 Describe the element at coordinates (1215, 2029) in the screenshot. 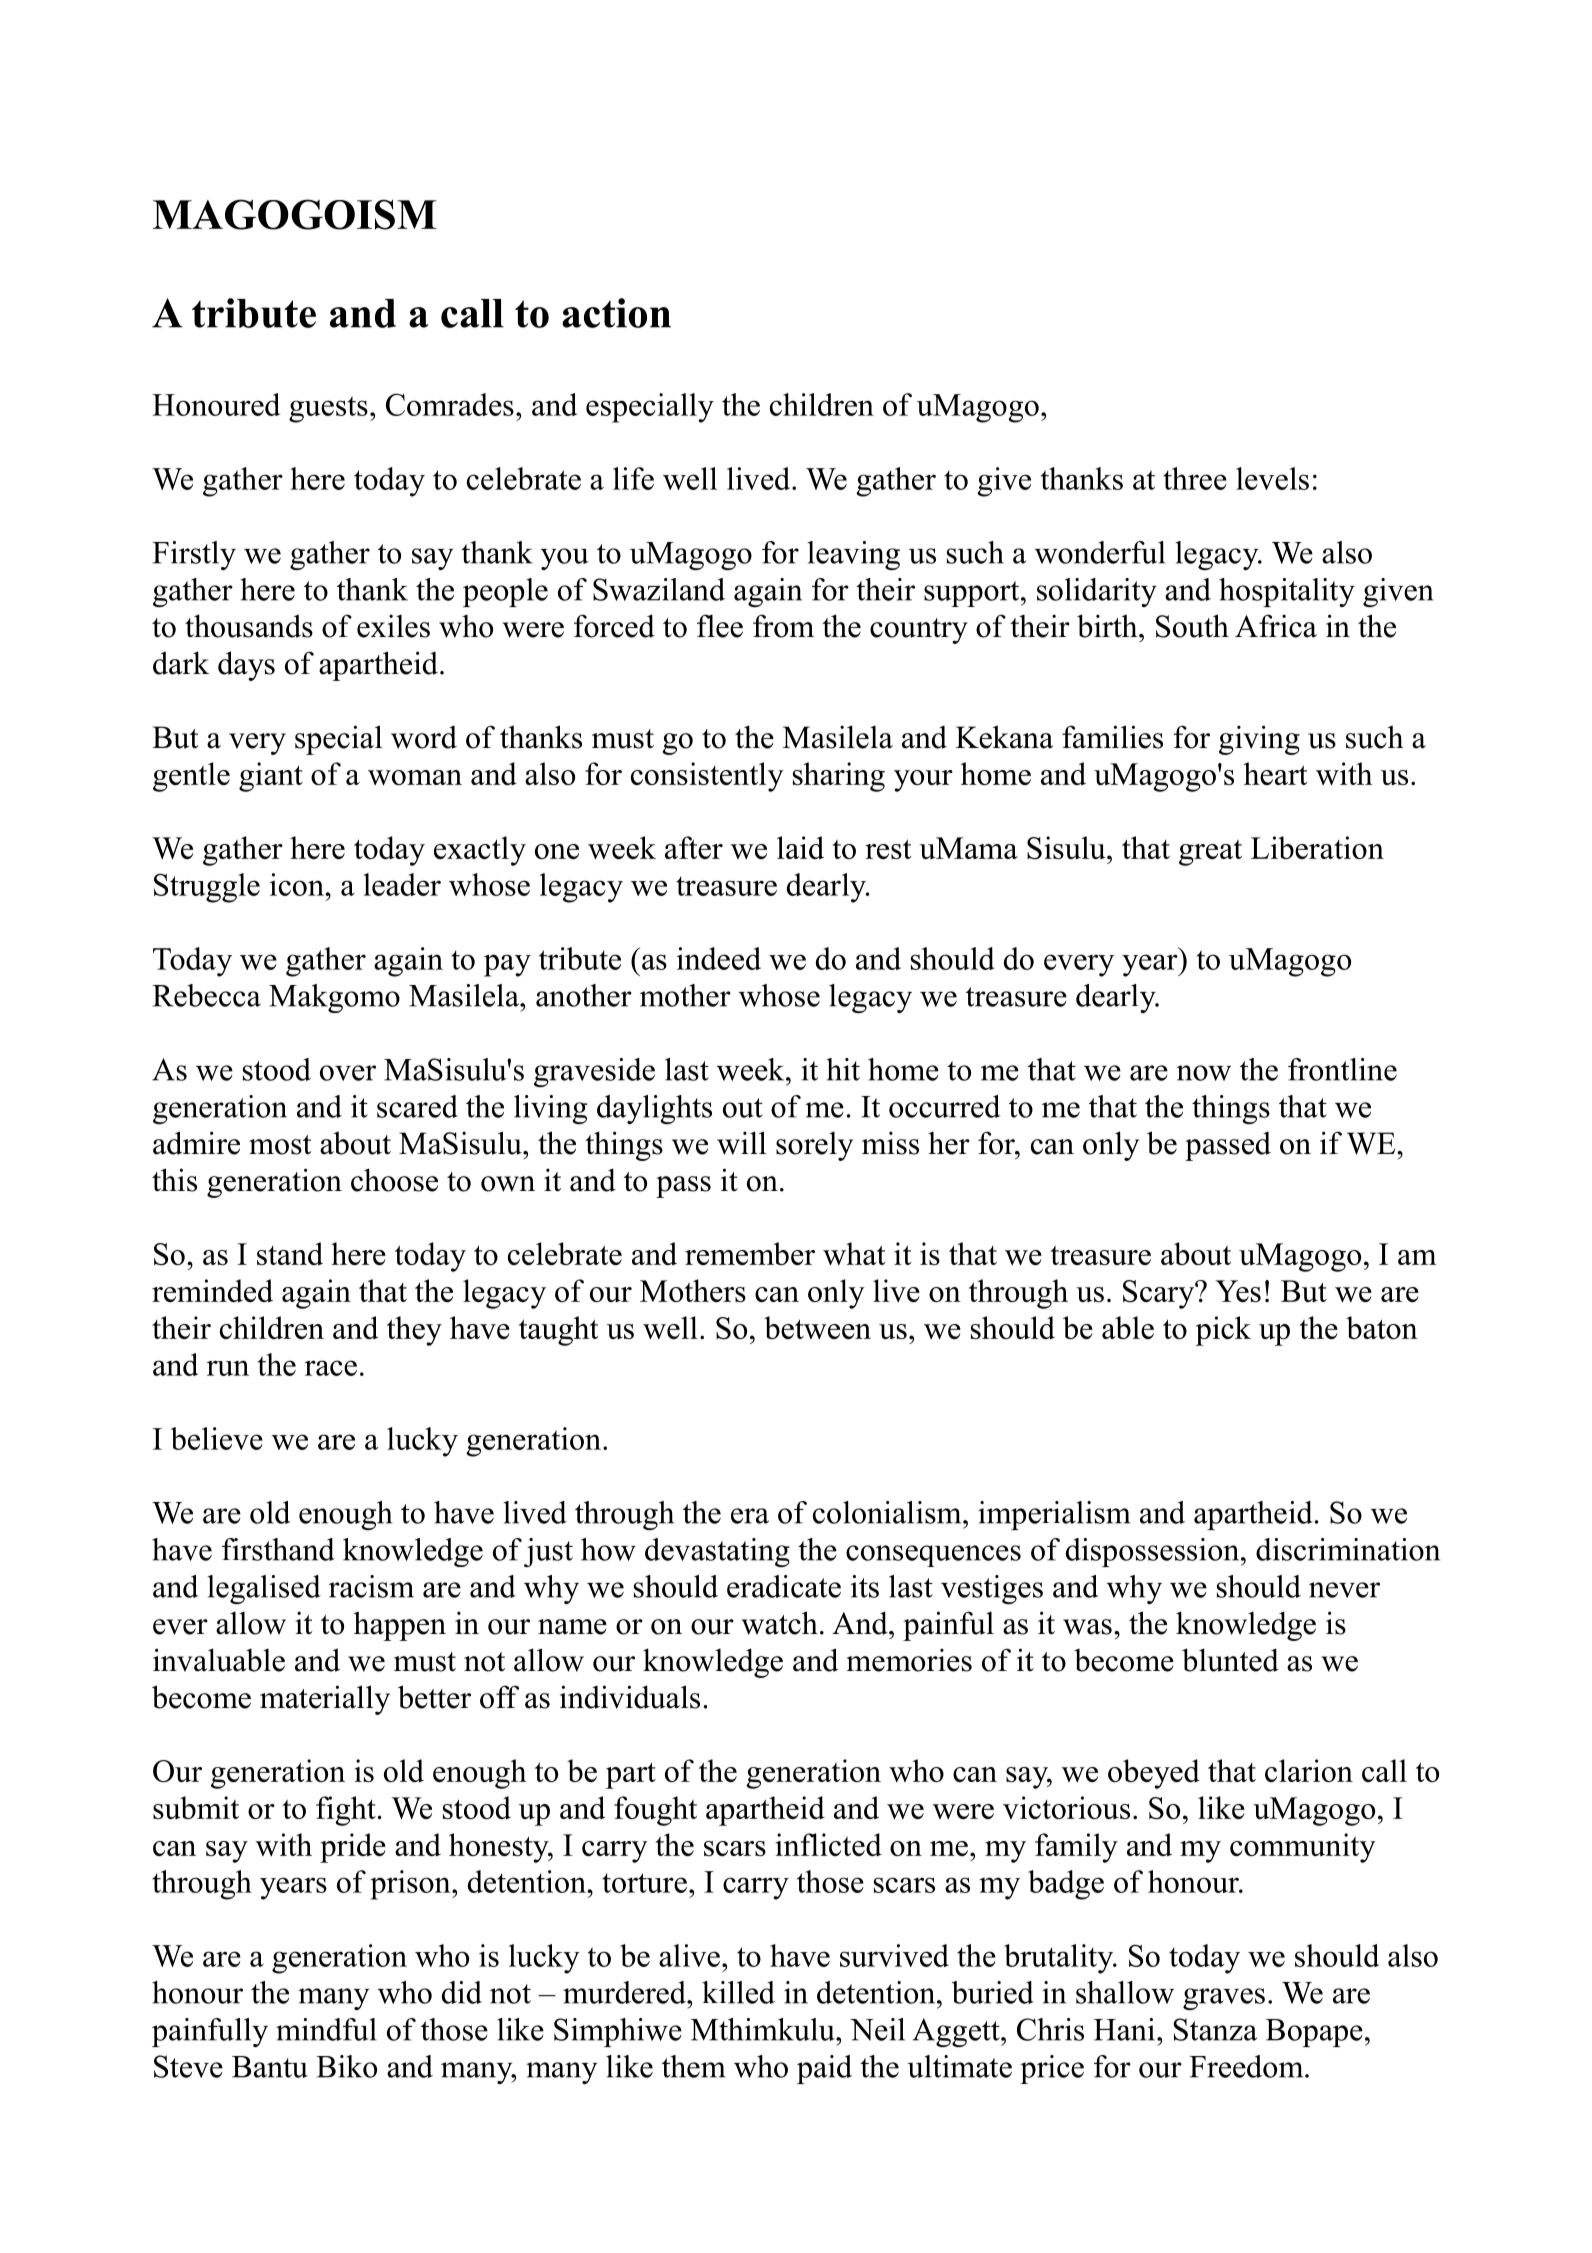

I see `Stanza` at that location.
